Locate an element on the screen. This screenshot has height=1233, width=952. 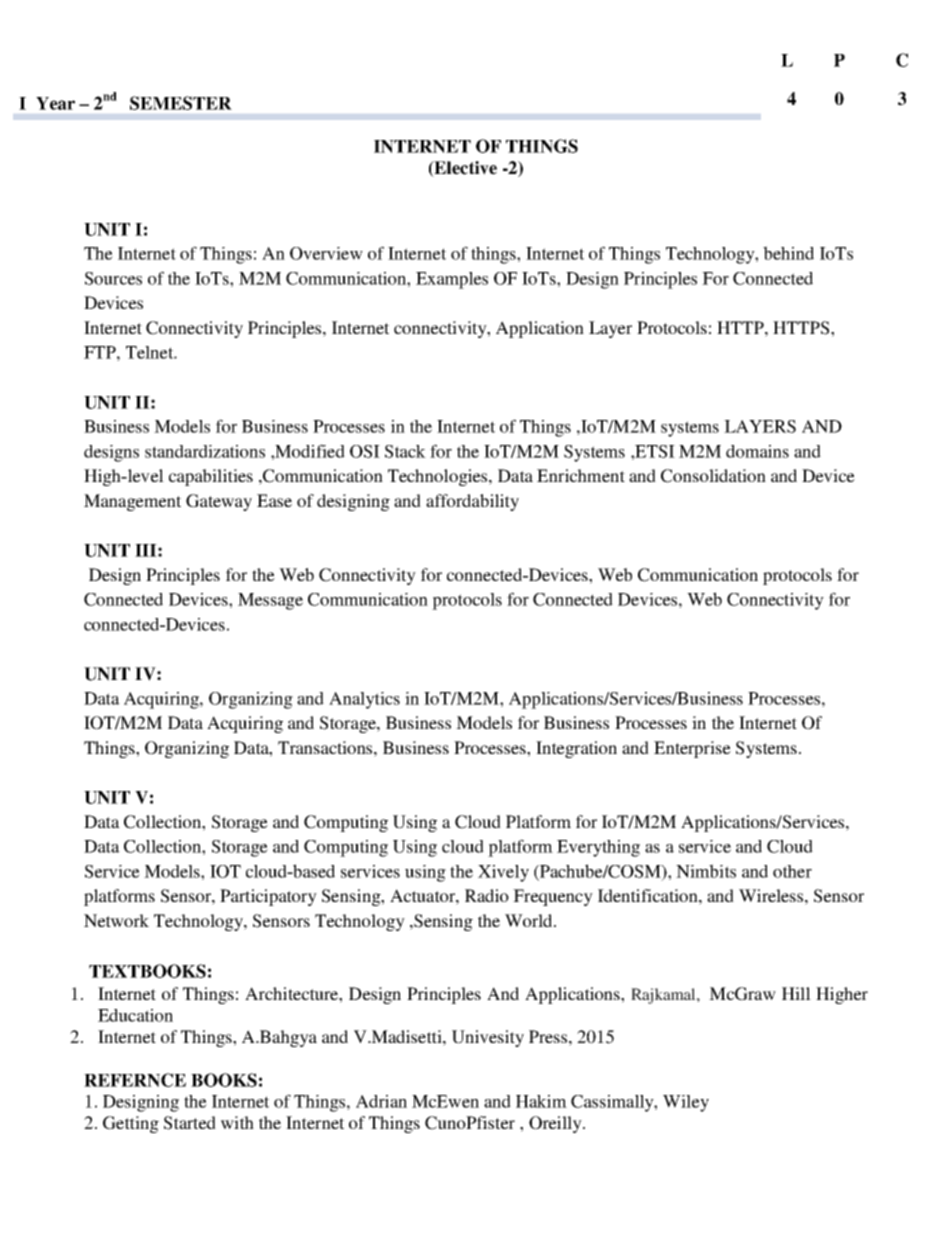
REFERNCE is located at coordinates (135, 1080).
